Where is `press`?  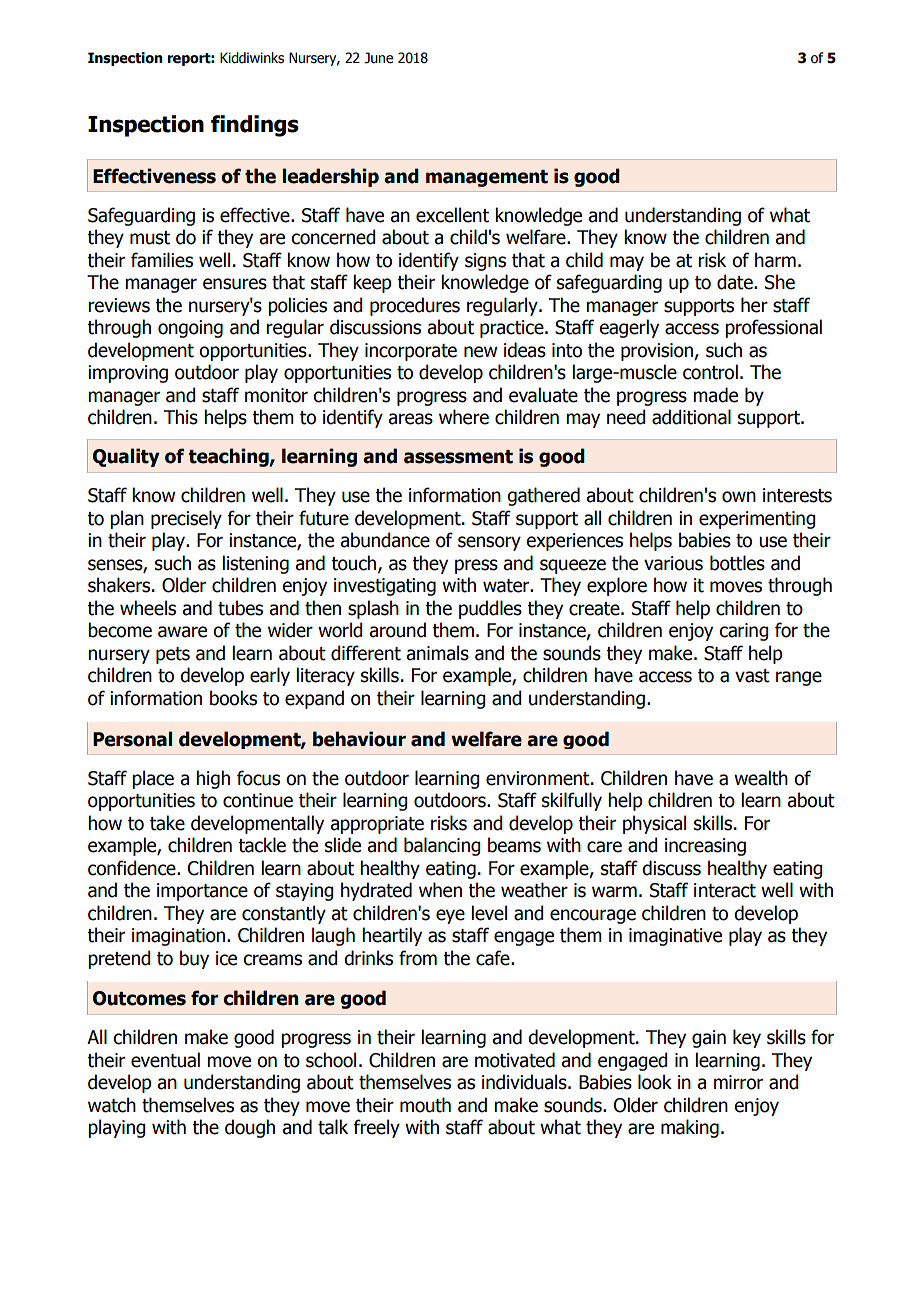 press is located at coordinates (476, 566).
